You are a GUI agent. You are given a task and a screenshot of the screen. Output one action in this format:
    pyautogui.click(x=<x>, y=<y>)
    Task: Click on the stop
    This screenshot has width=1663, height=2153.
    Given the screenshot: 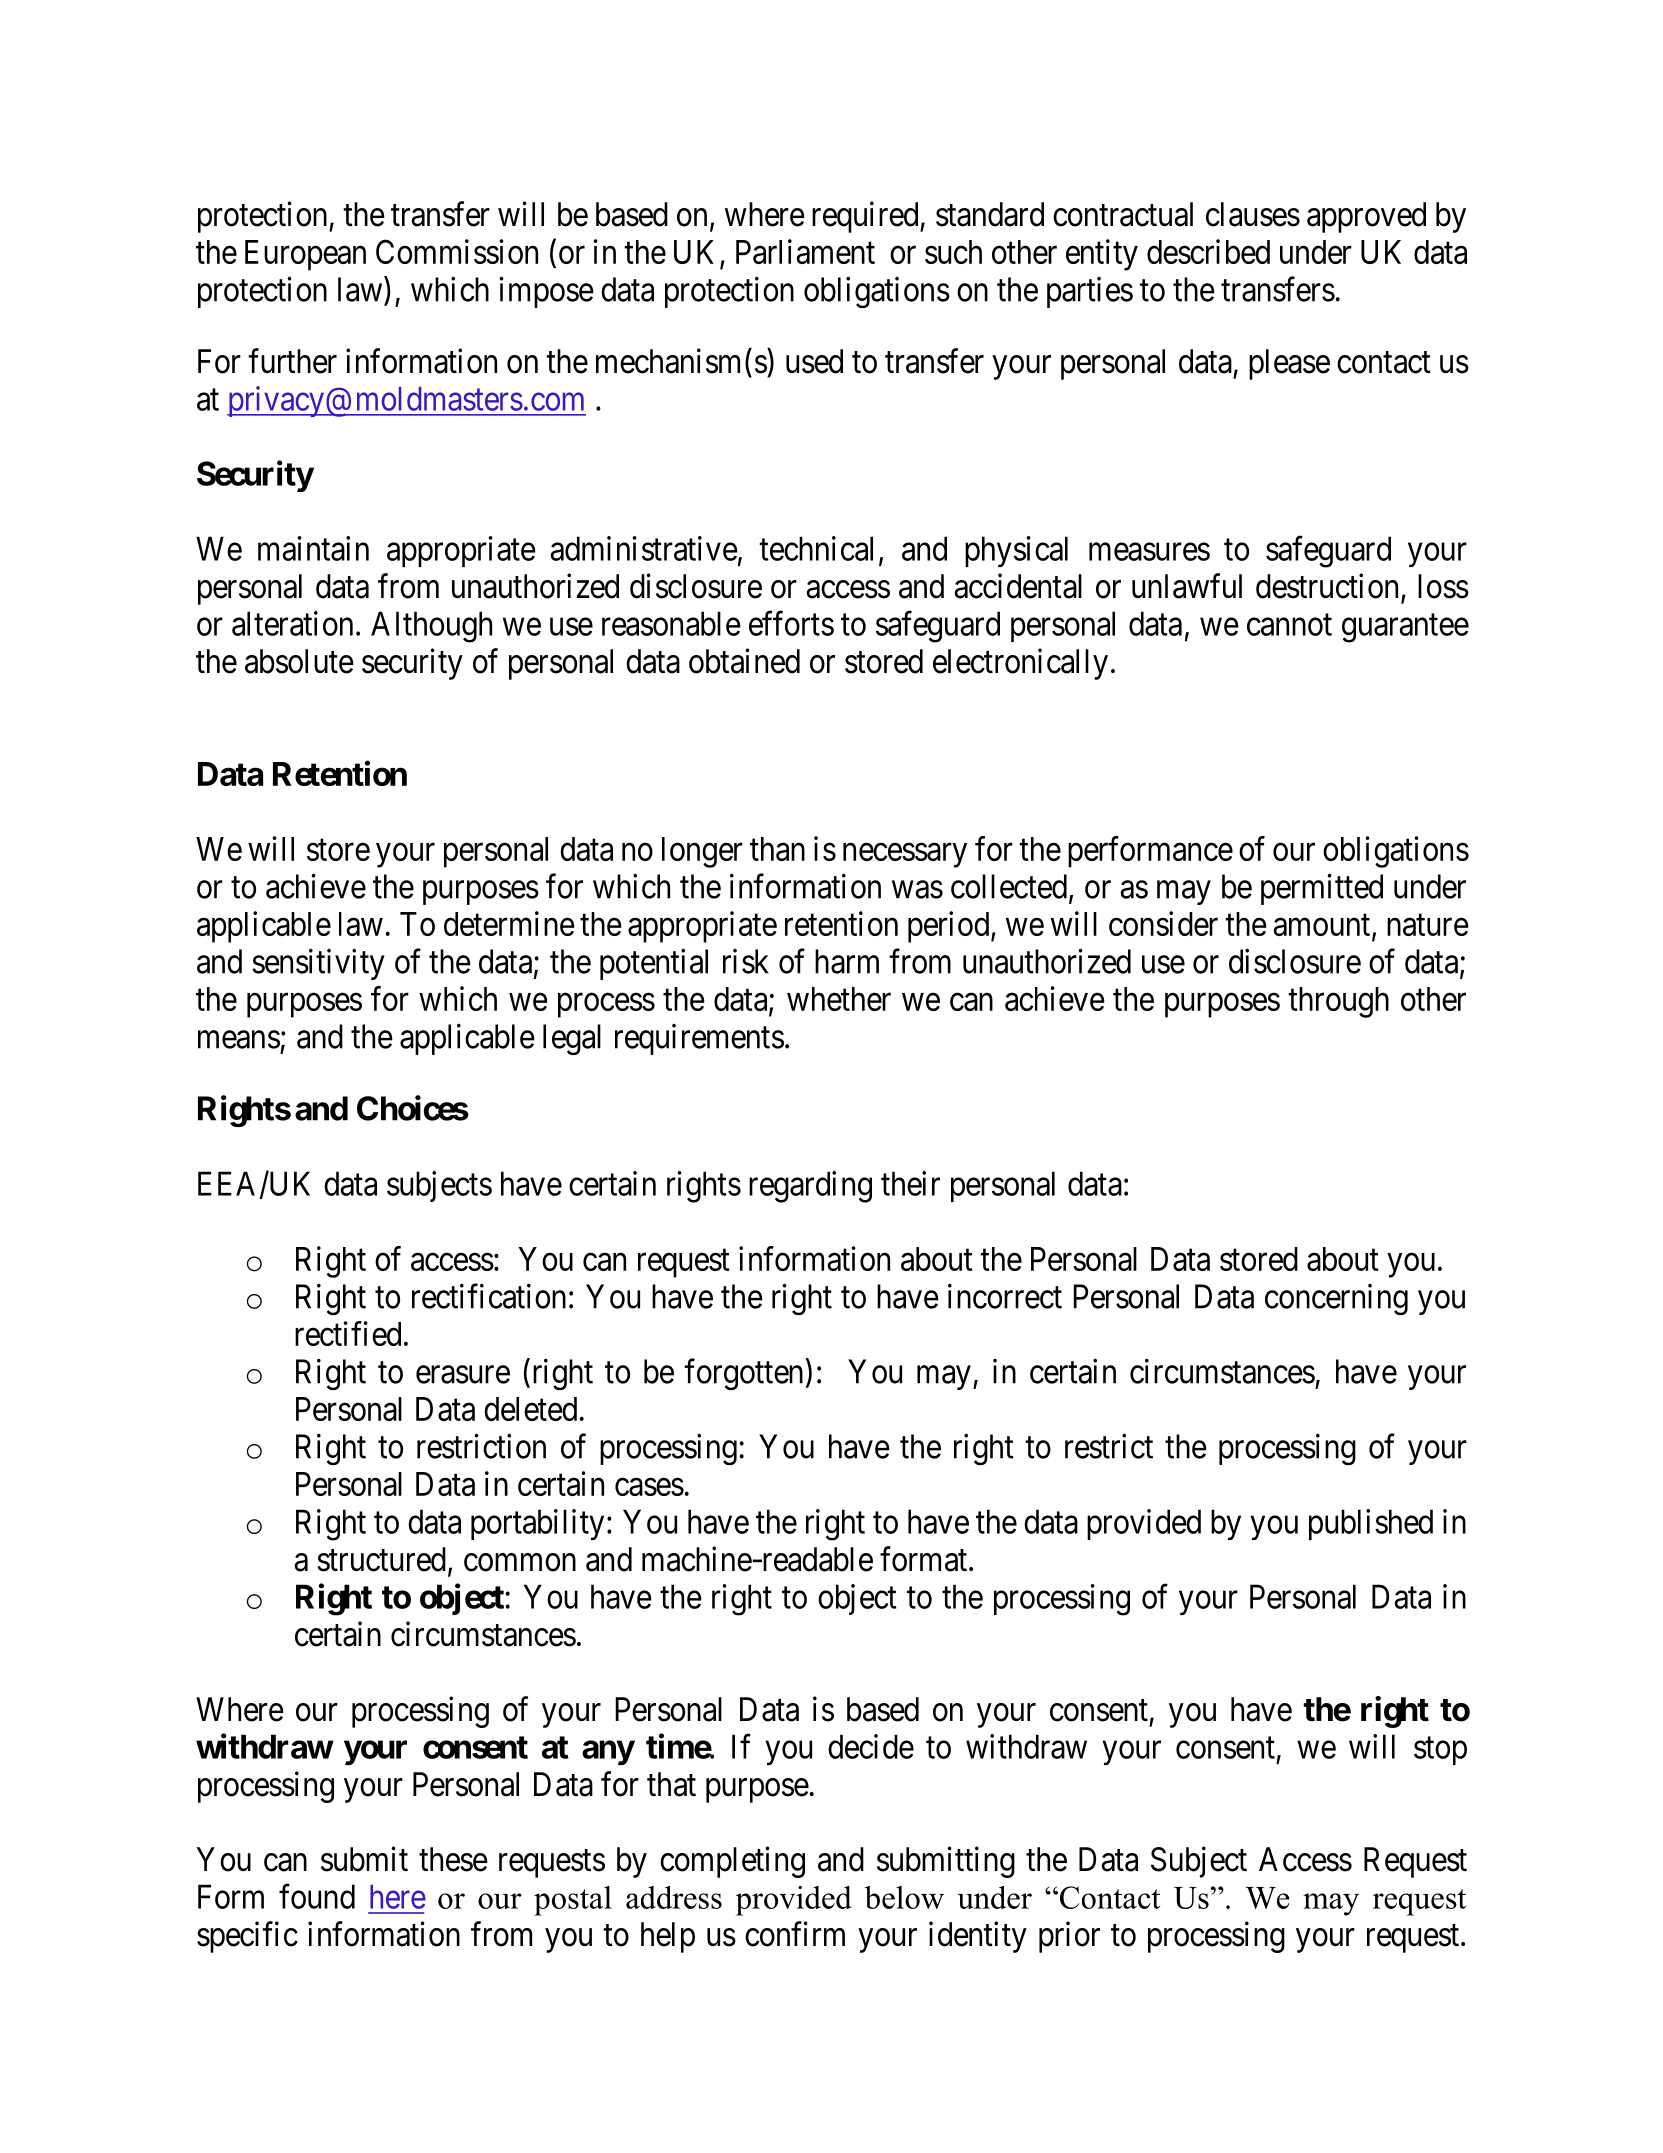 What is the action you would take?
    pyautogui.click(x=1440, y=1751)
